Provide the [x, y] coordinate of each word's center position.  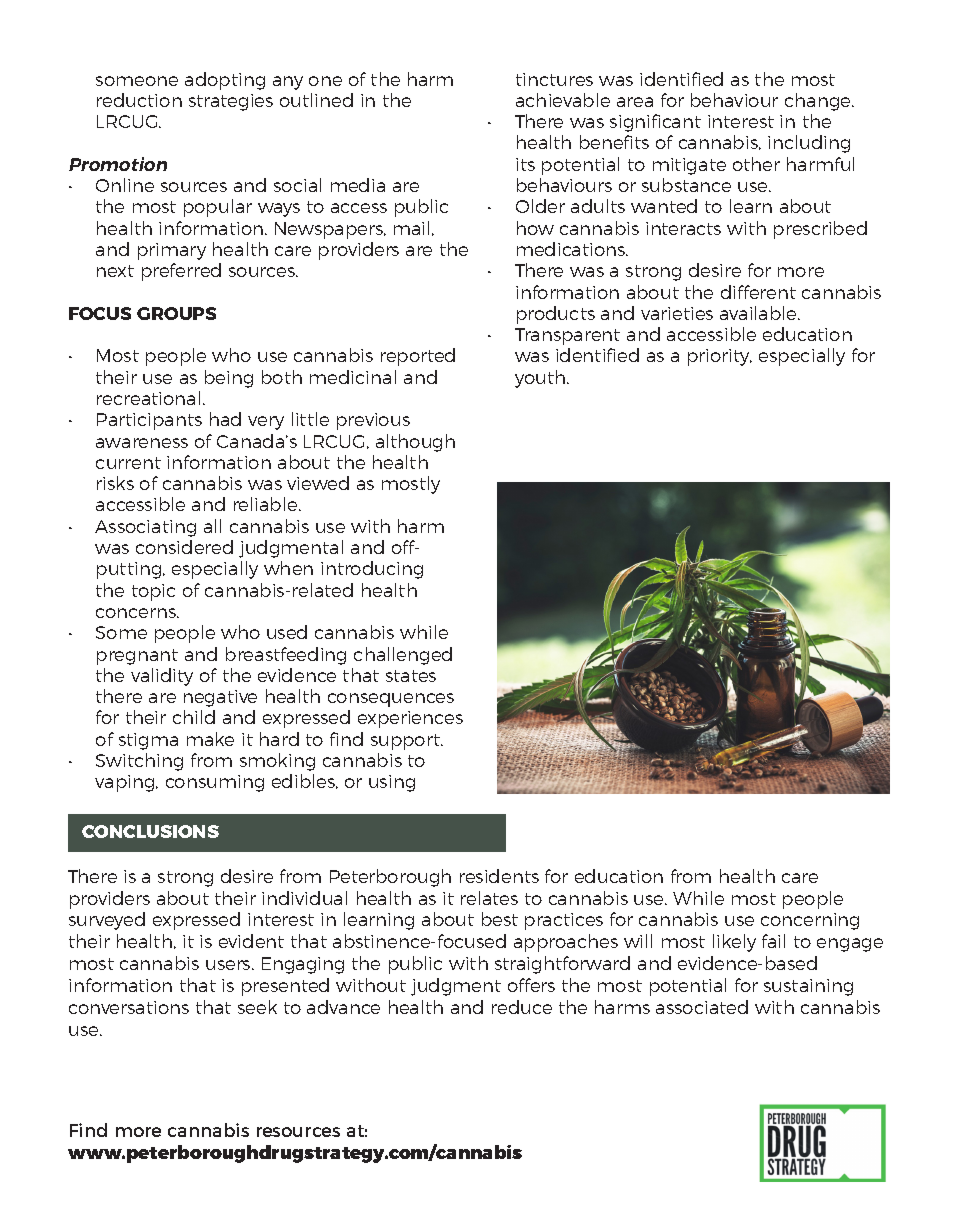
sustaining [808, 987]
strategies [231, 102]
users [229, 965]
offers [531, 985]
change [819, 102]
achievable [563, 100]
